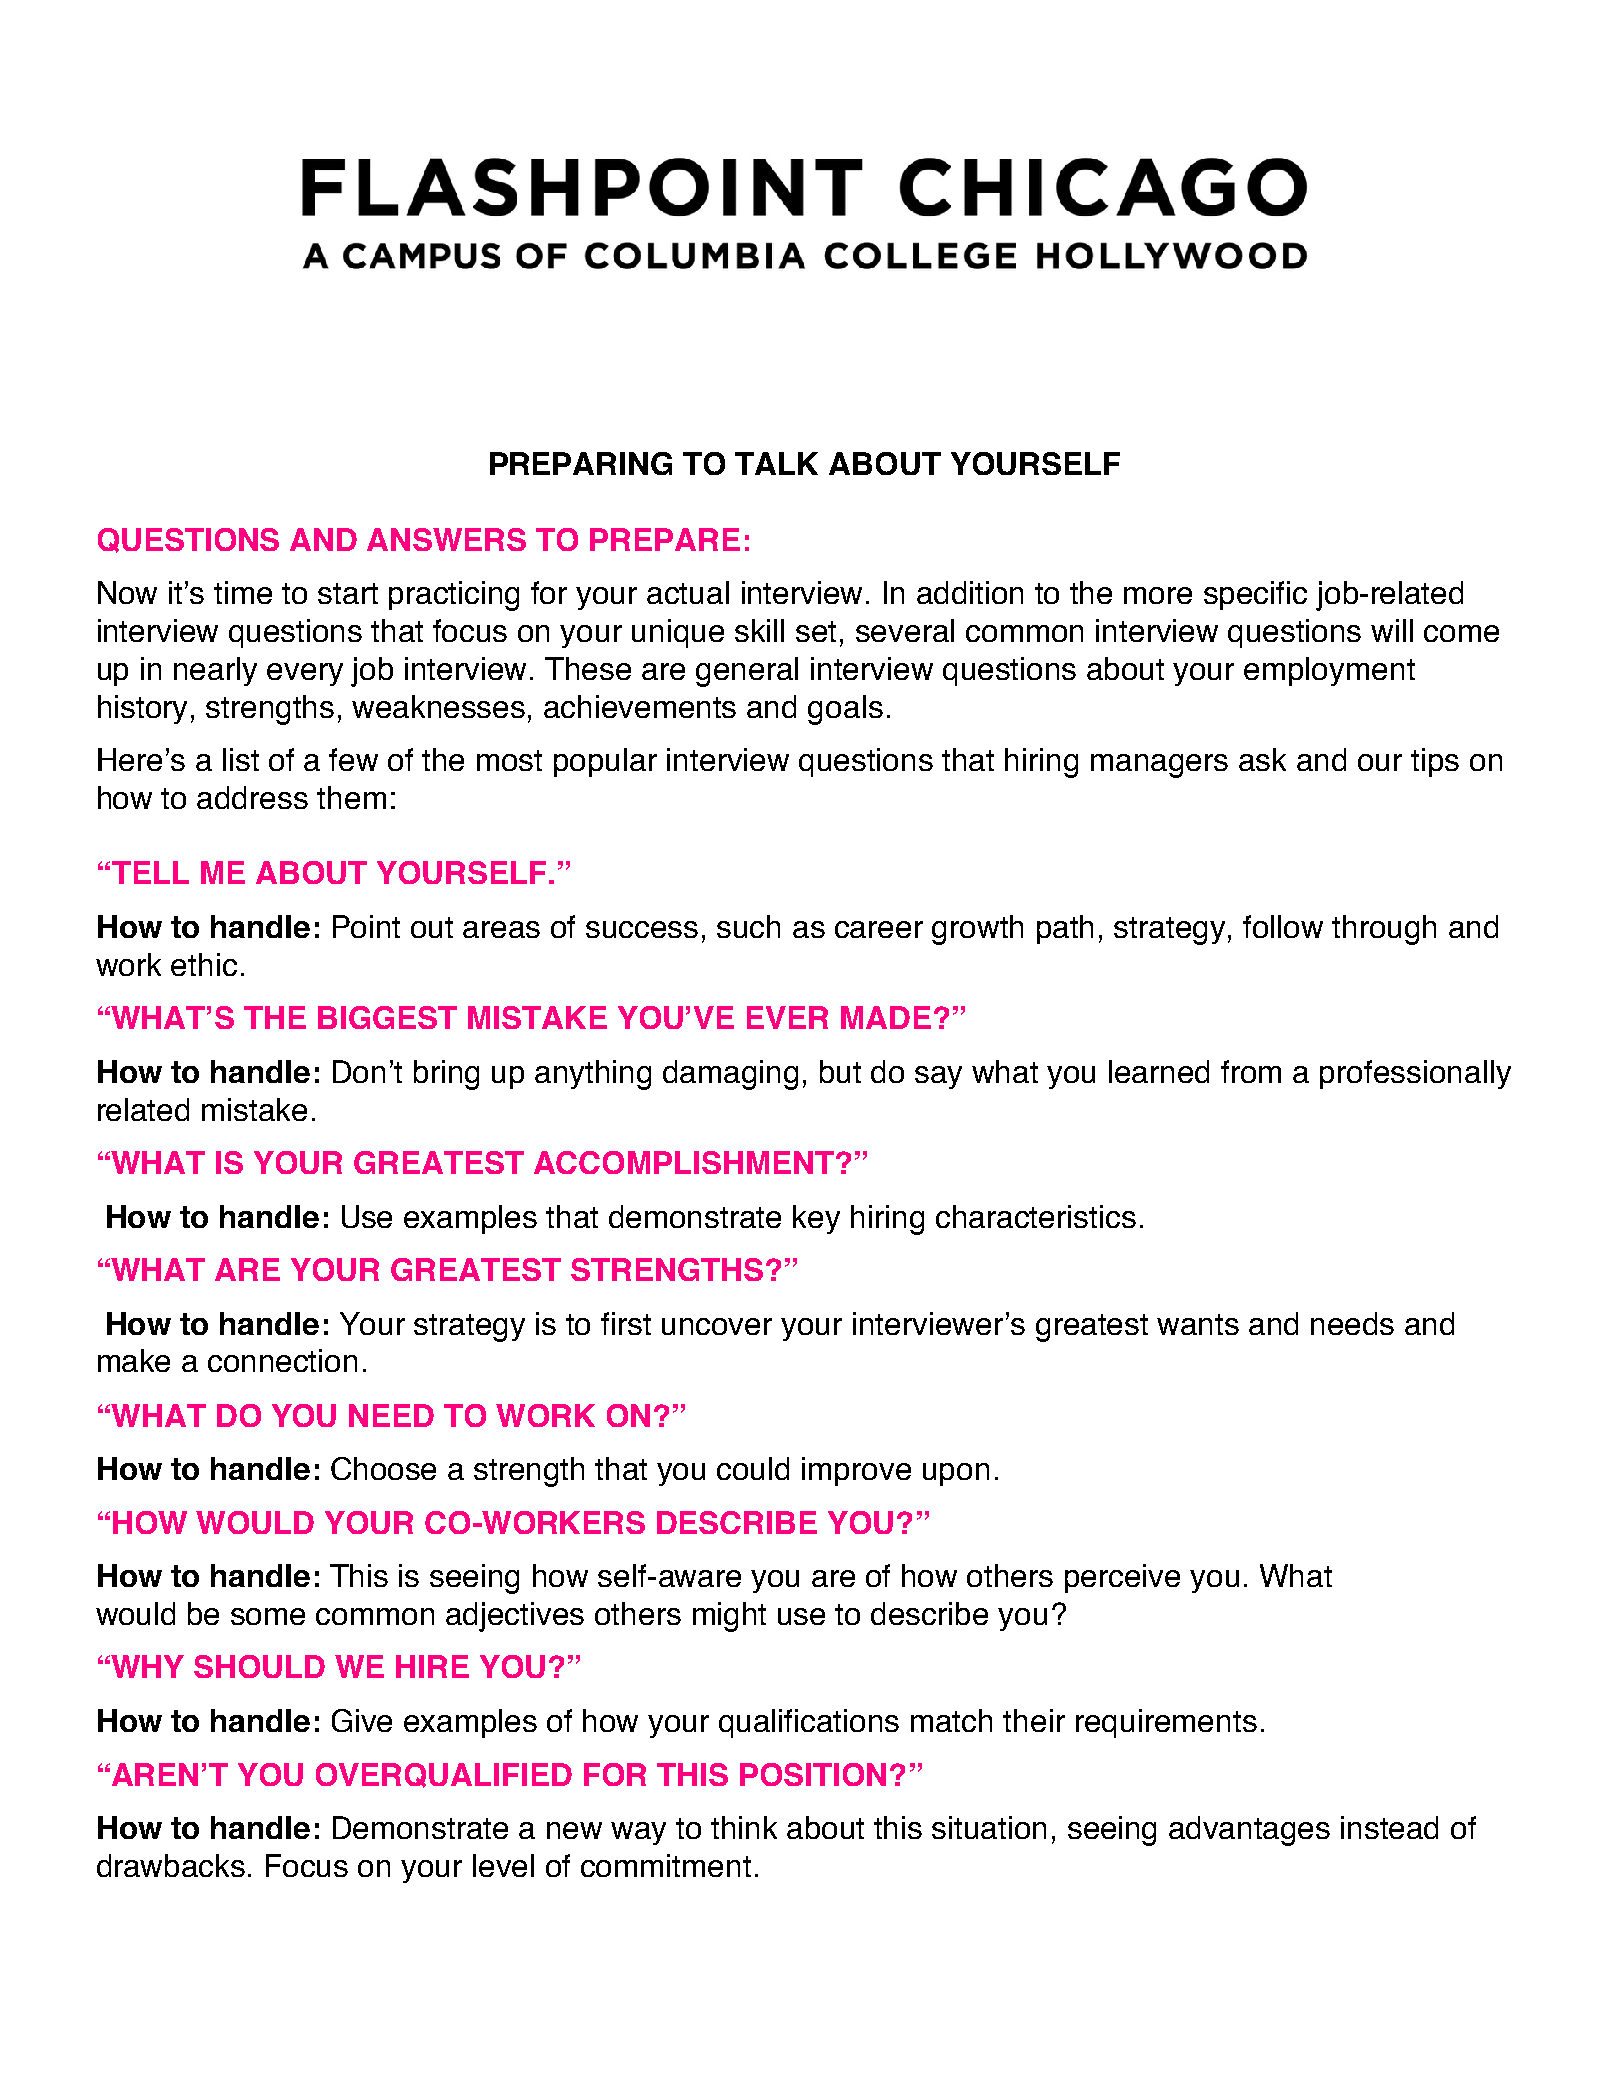 Image resolution: width=1606 pixels, height=2078 pixels. What do you see at coordinates (243, 592) in the page?
I see `time` at bounding box center [243, 592].
